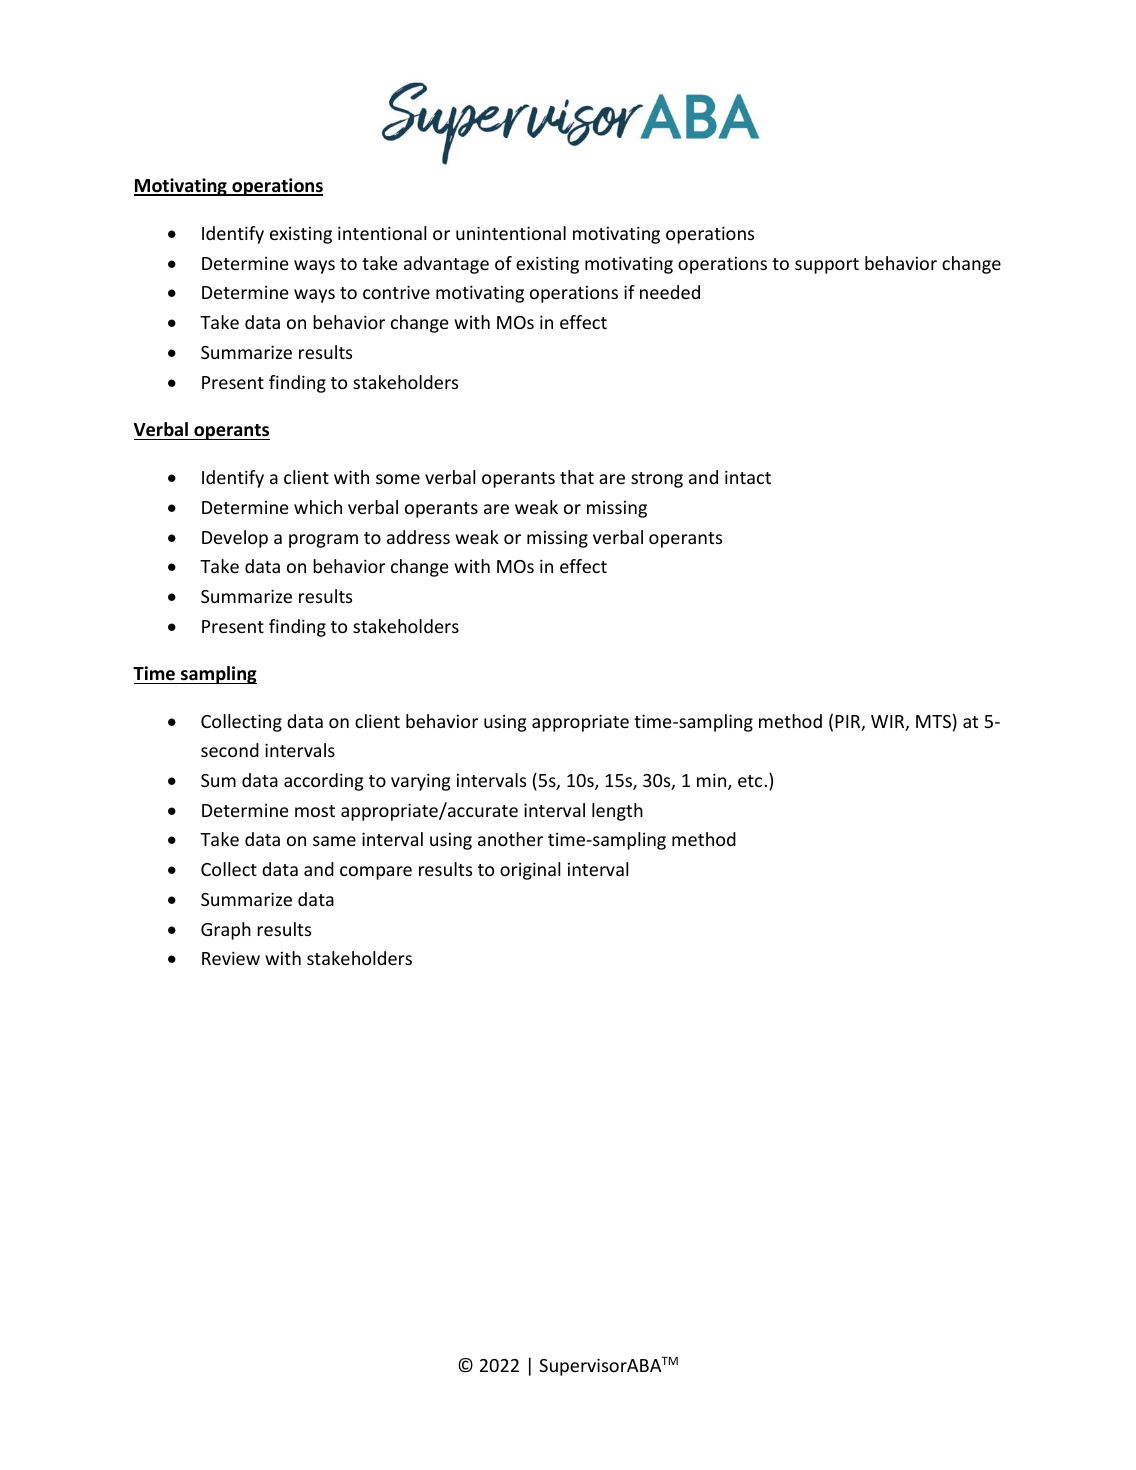  Describe the element at coordinates (324, 782) in the document. I see `according` at that location.
